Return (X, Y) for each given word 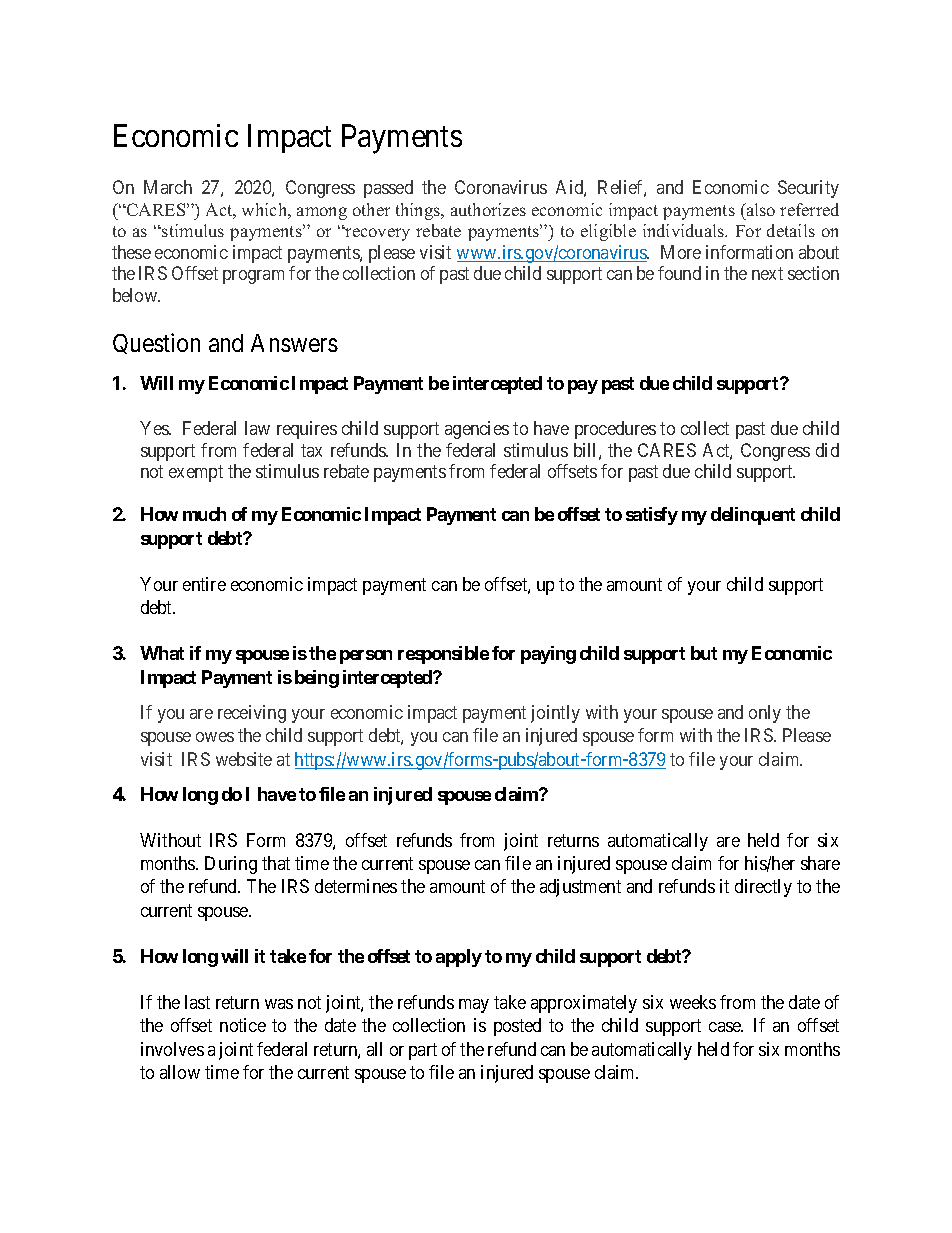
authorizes (488, 209)
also (759, 209)
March (168, 187)
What (162, 653)
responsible (443, 655)
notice (243, 1025)
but (704, 653)
